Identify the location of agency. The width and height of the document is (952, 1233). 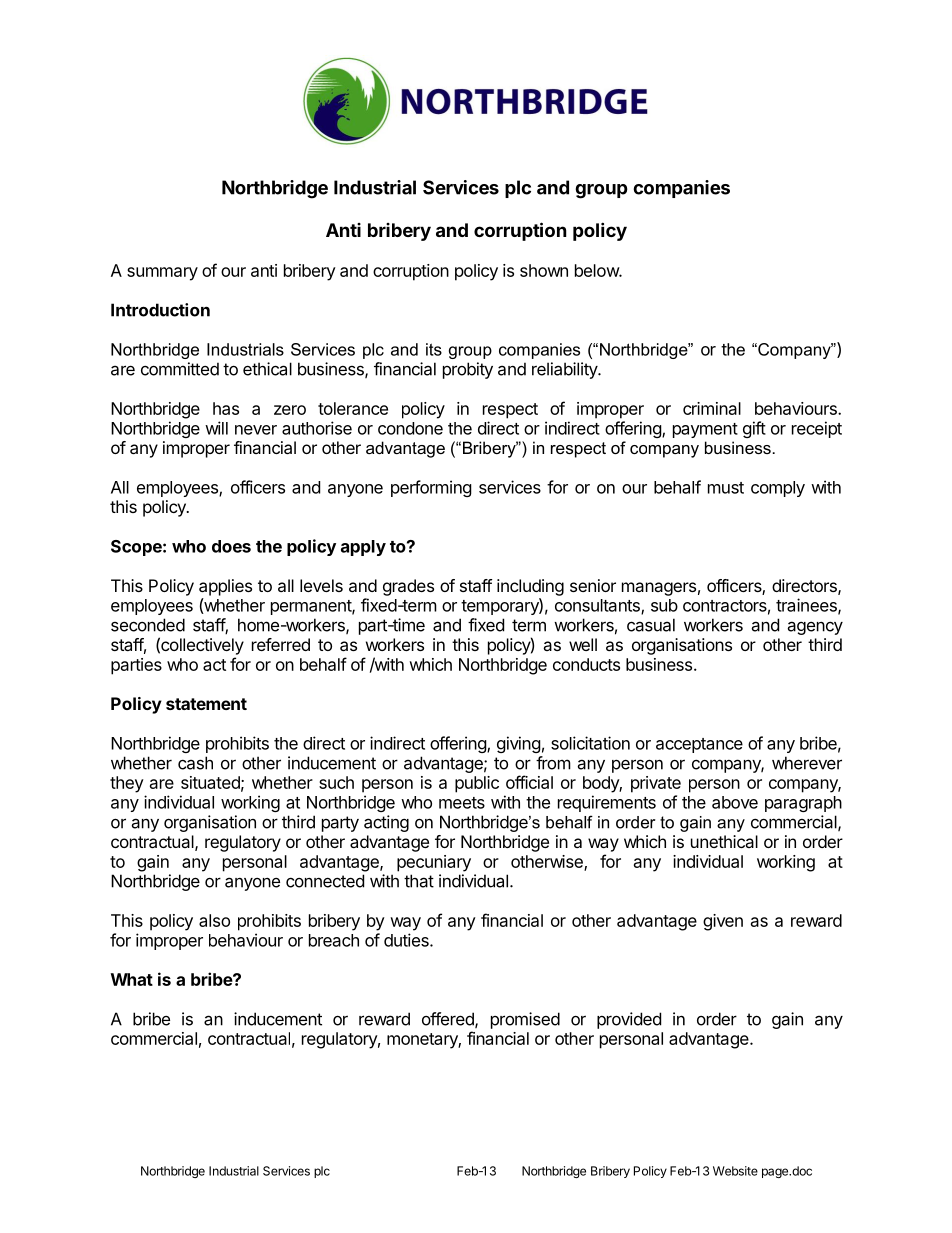
(815, 628).
